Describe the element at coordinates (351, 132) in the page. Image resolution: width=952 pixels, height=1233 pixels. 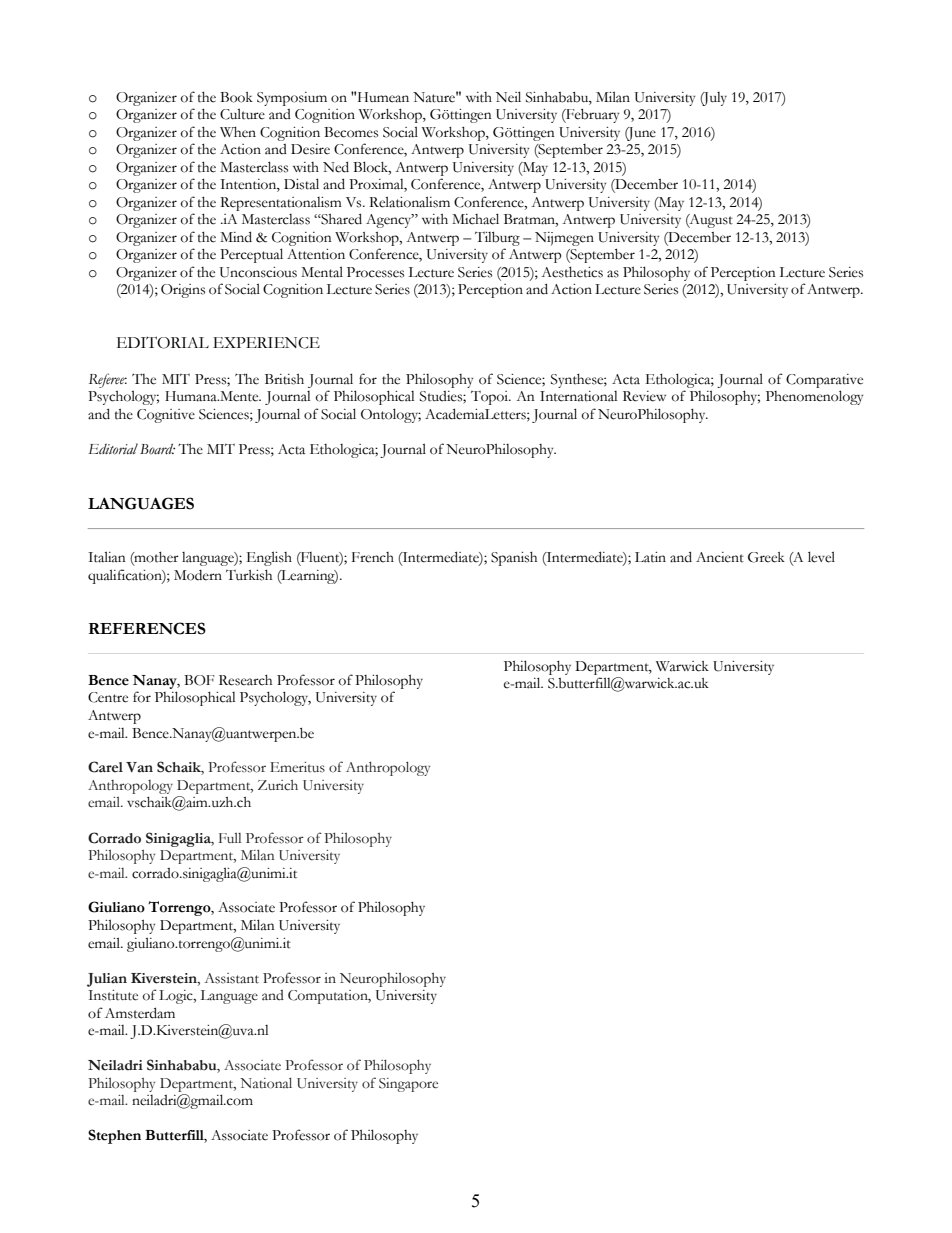
I see `Becomes` at that location.
